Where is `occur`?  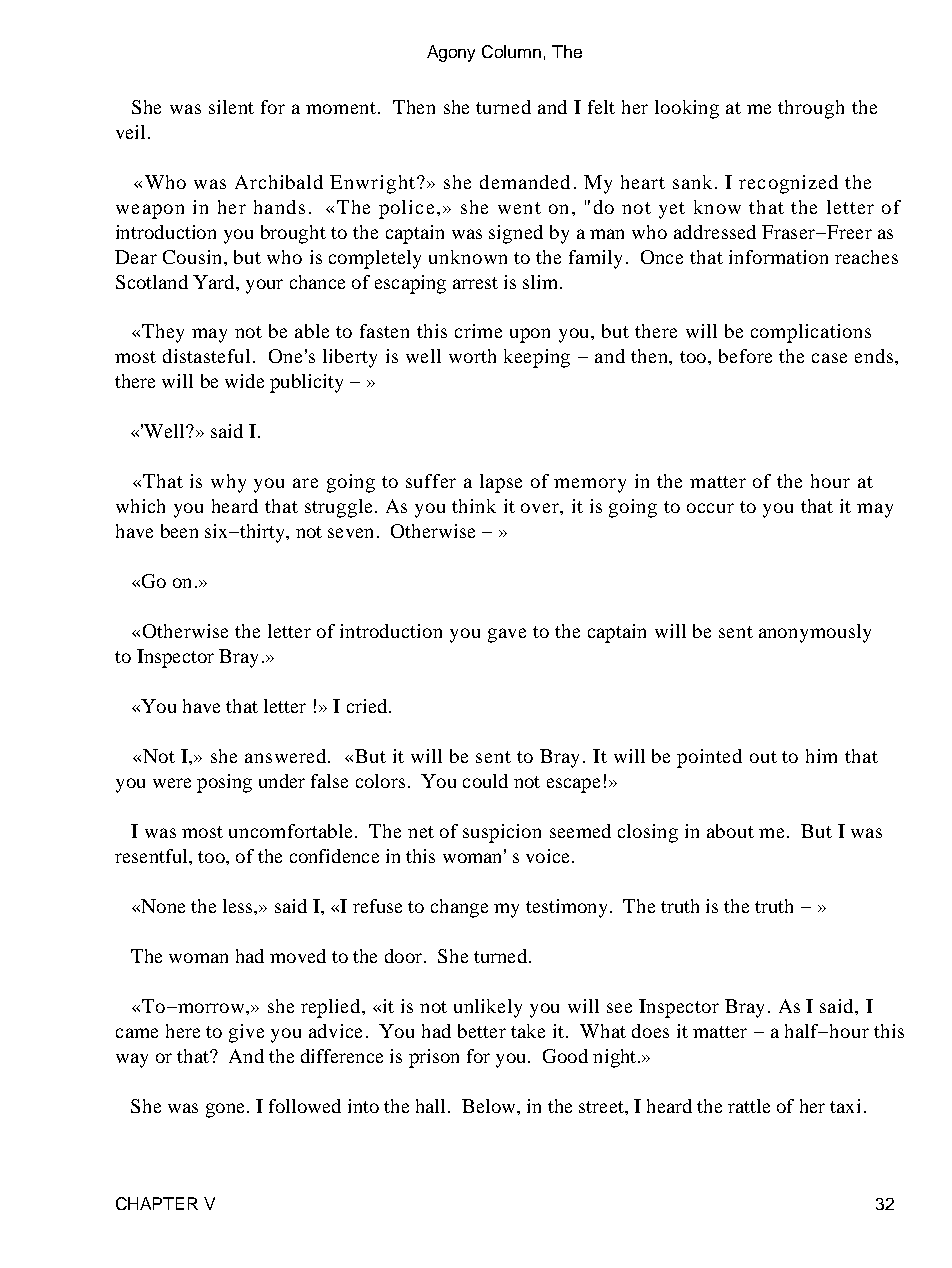
occur is located at coordinates (710, 508).
